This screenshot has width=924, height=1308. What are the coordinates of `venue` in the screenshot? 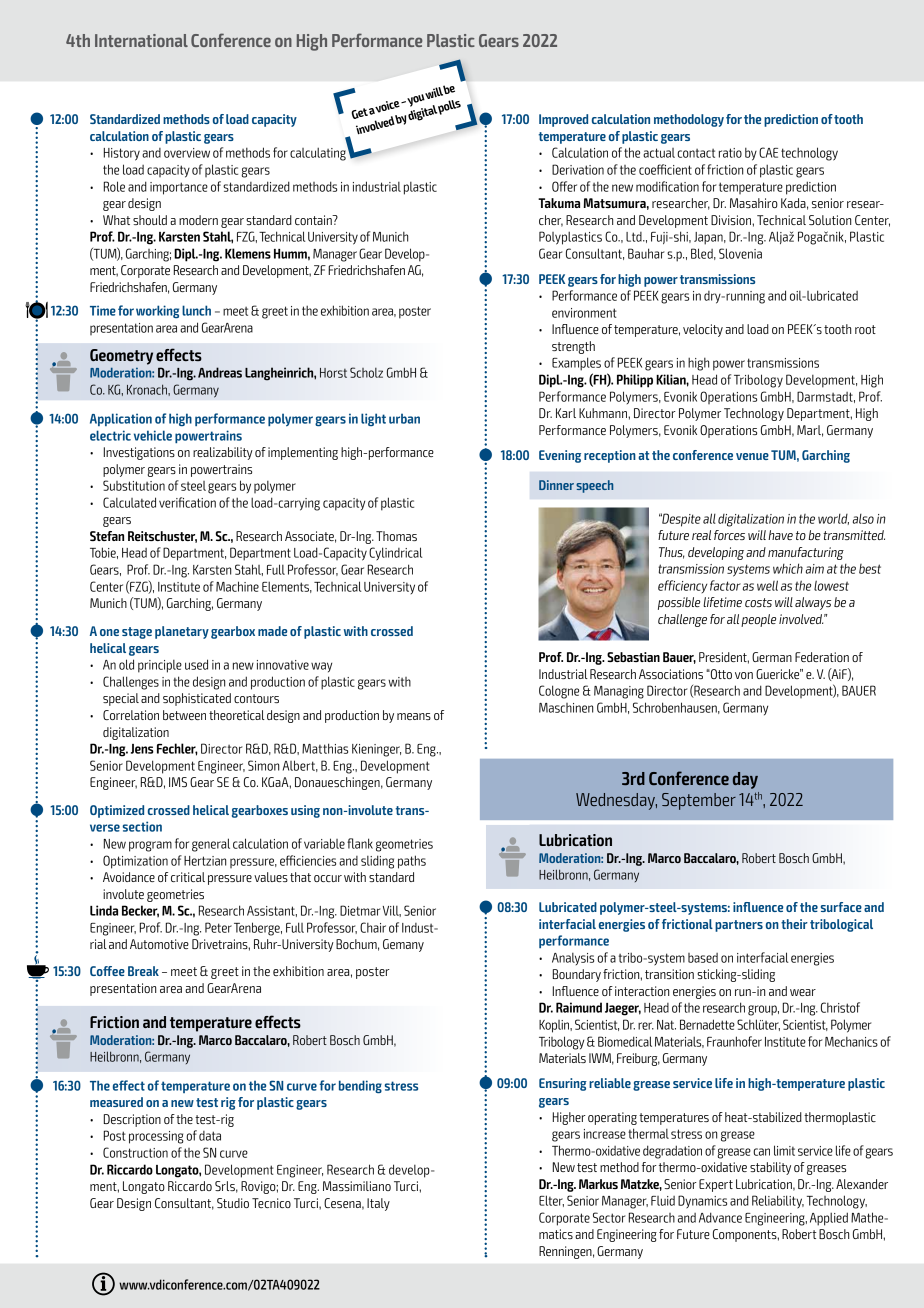 It's located at (752, 456).
